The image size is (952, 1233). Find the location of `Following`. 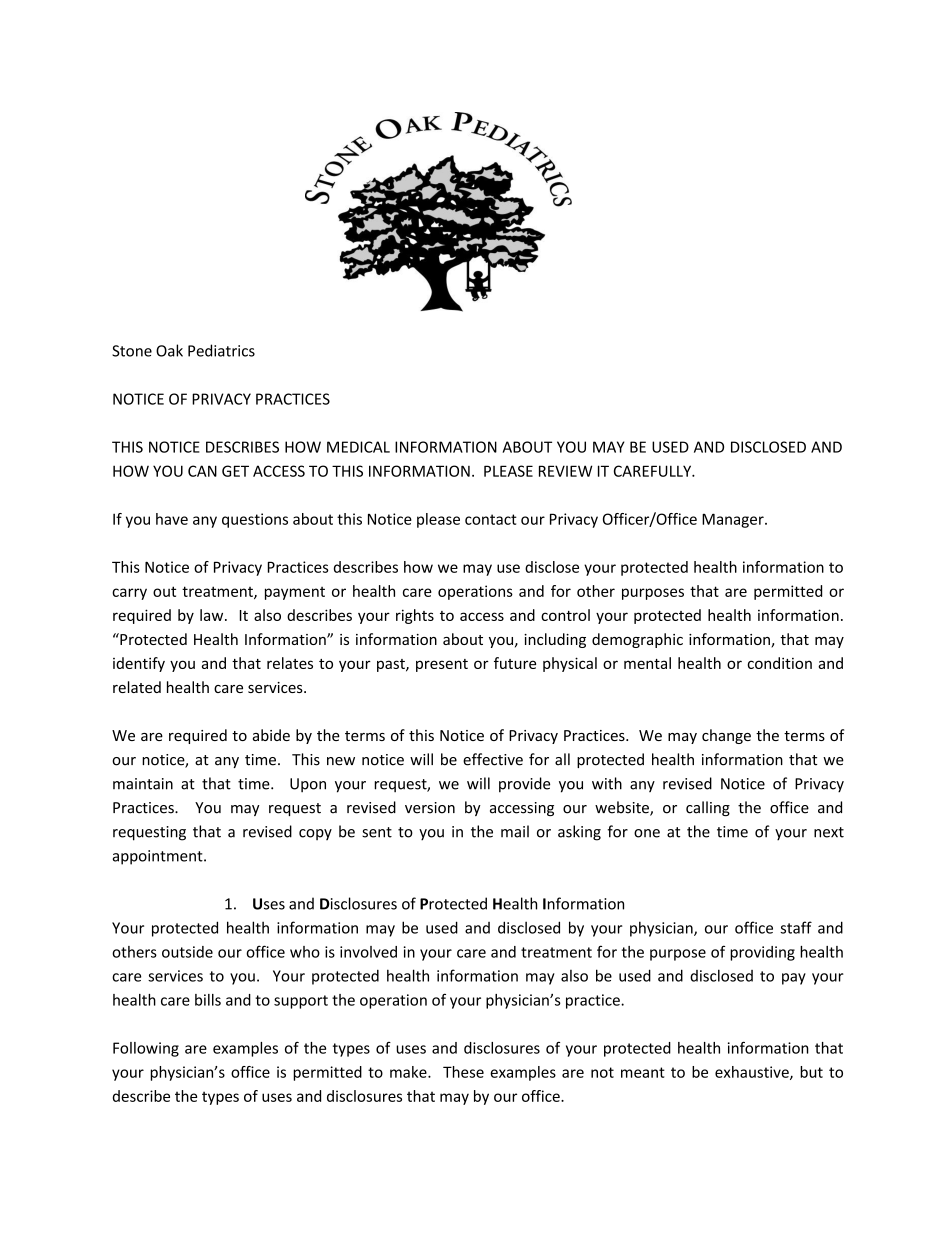

Following is located at coordinates (146, 1049).
